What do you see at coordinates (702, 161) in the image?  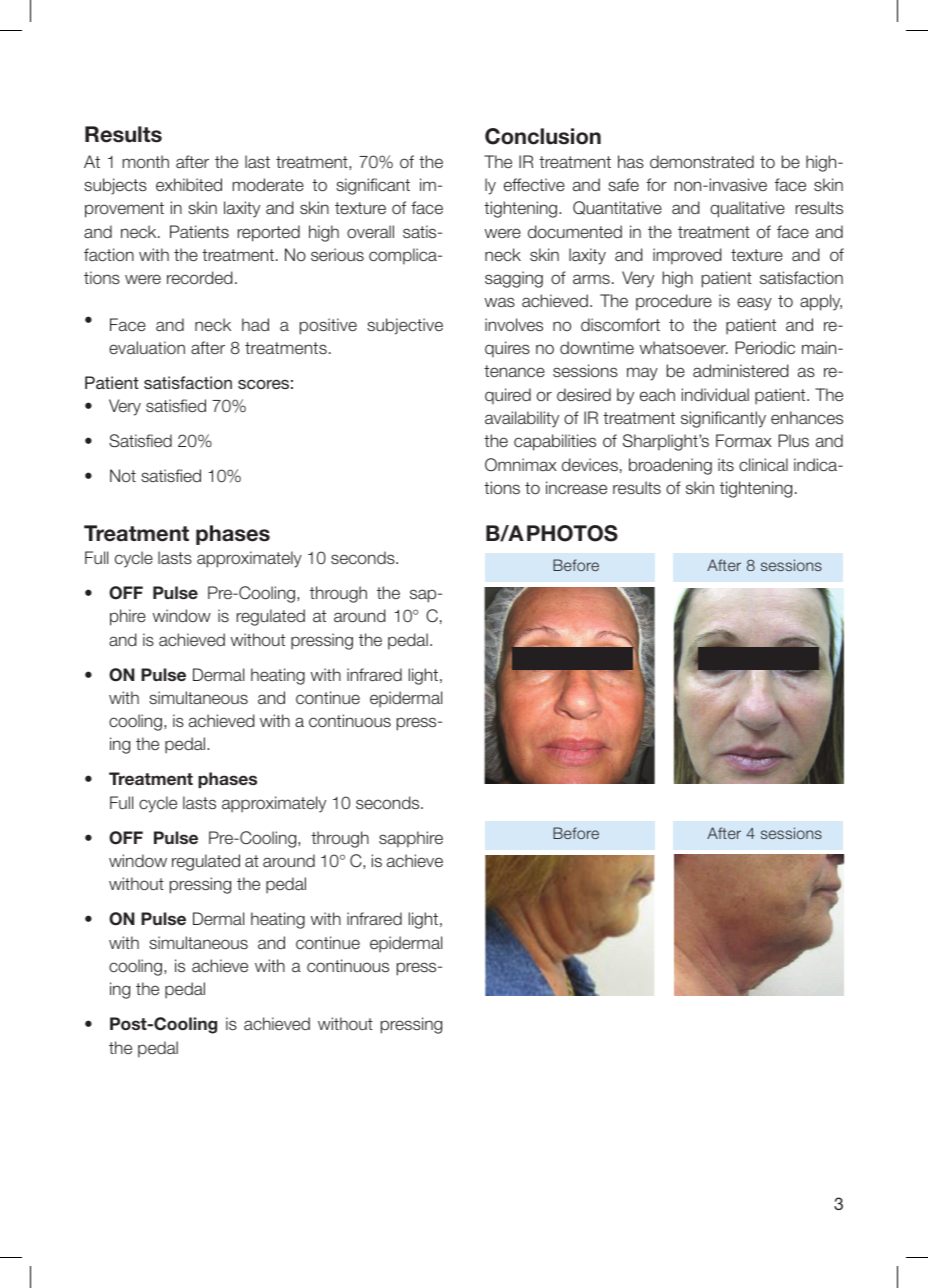 I see `demonstrated` at bounding box center [702, 161].
